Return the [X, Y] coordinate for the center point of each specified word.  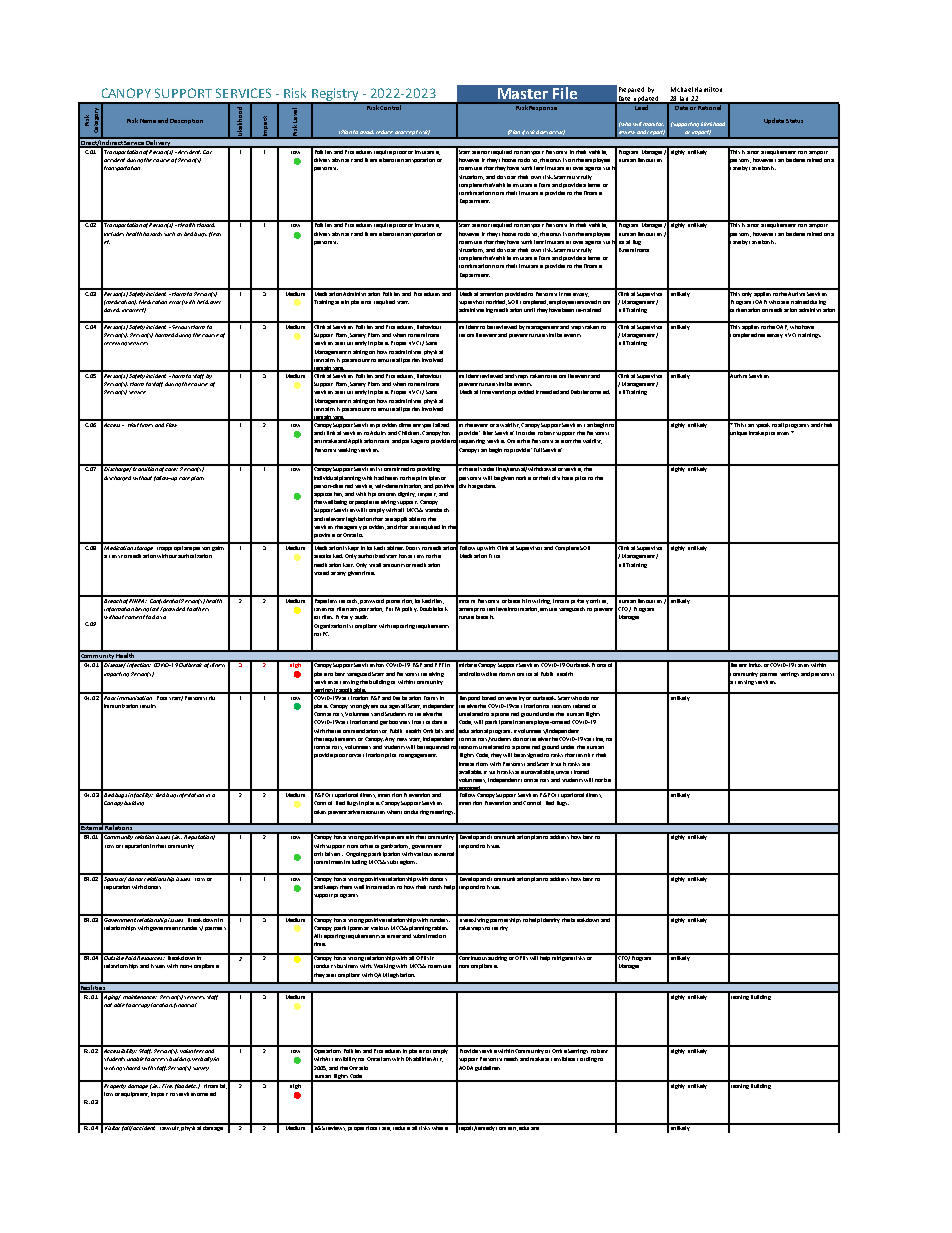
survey [201, 1069]
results [148, 706]
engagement [421, 756]
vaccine [594, 739]
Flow [172, 423]
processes [778, 433]
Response [543, 107]
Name [148, 121]
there [470, 468]
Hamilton [708, 89]
